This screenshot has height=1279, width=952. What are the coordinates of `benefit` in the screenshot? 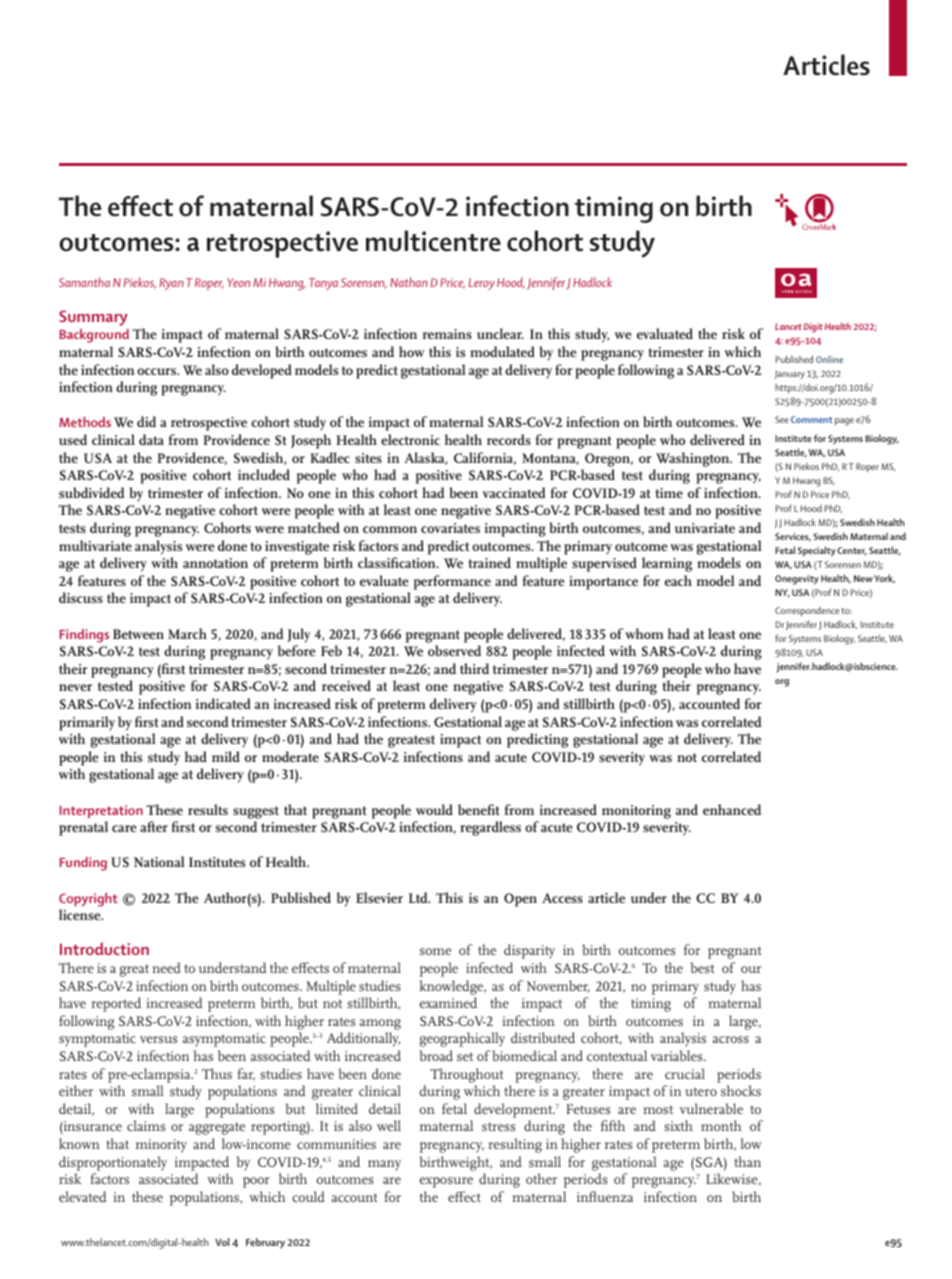 It's located at (479, 809).
